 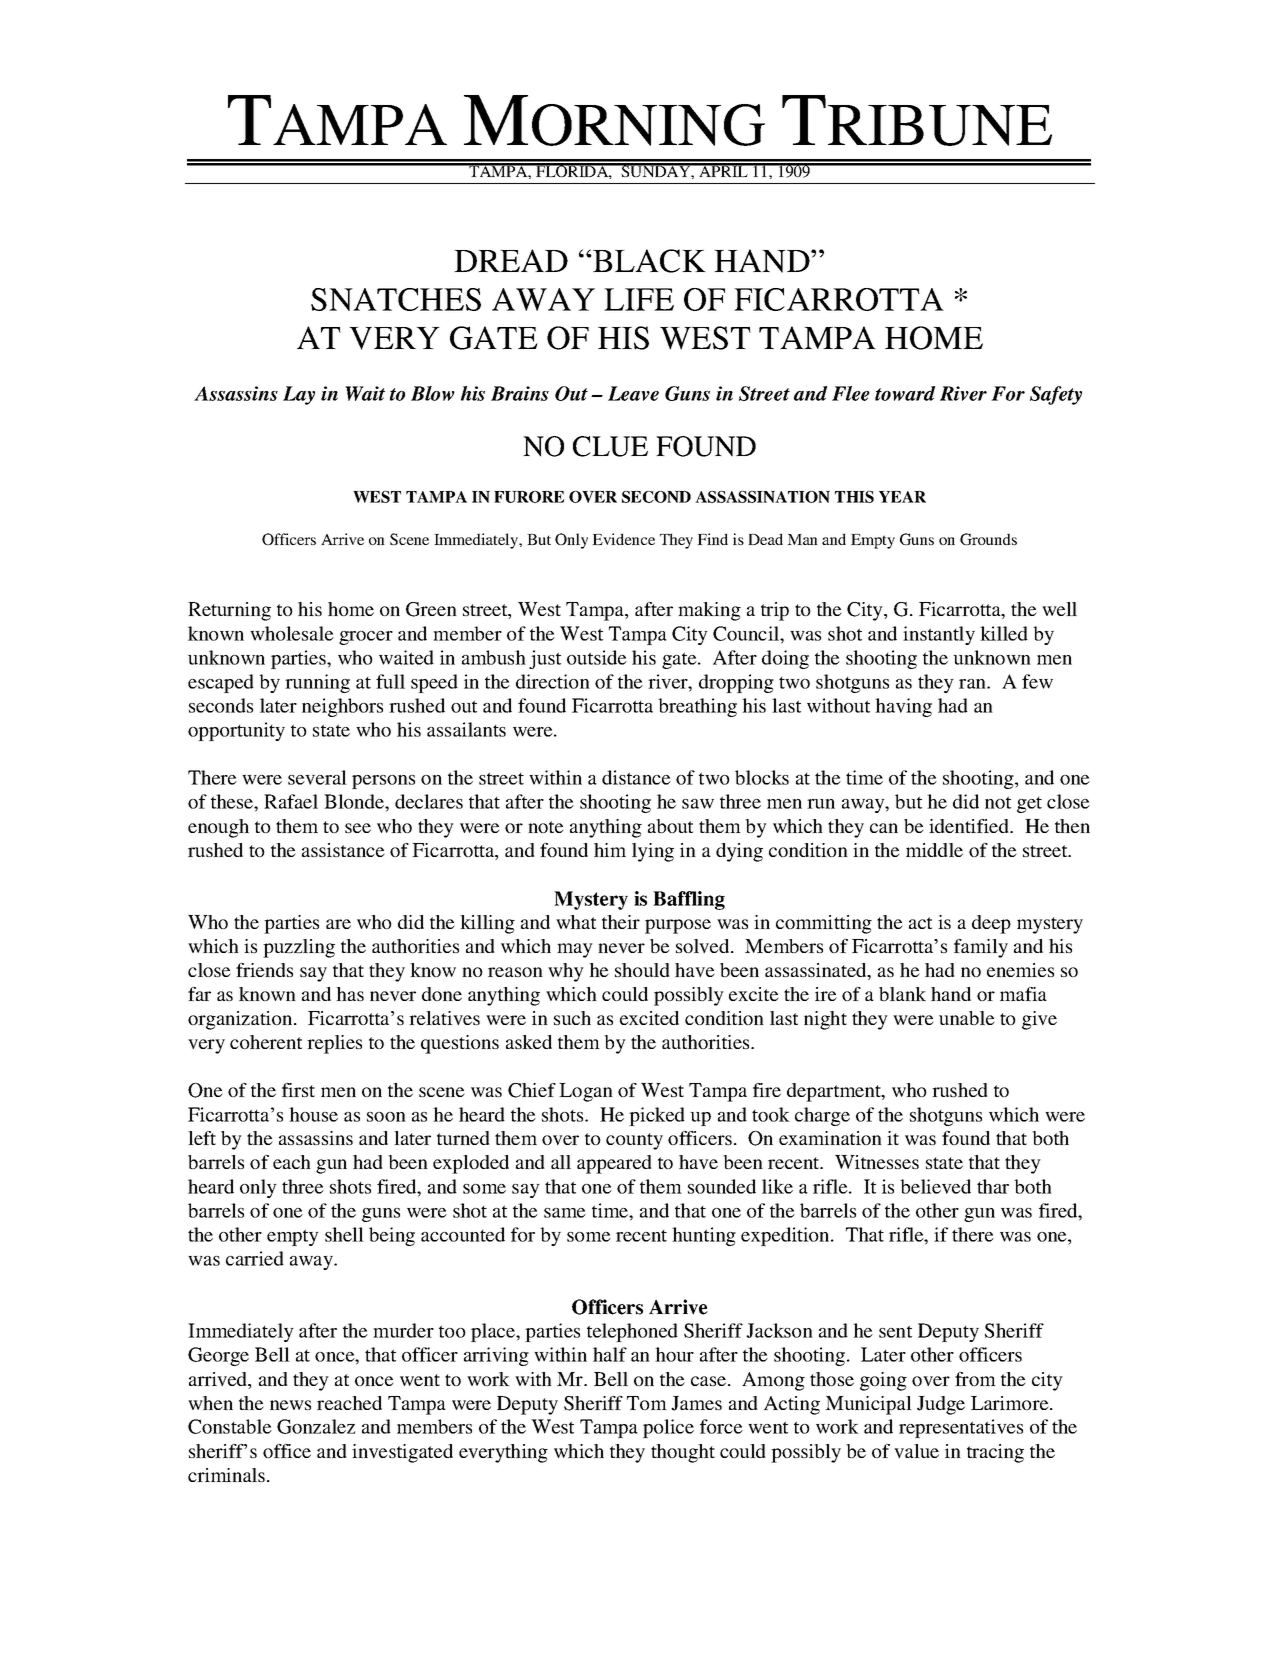 I want to click on thar, so click(x=993, y=1186).
